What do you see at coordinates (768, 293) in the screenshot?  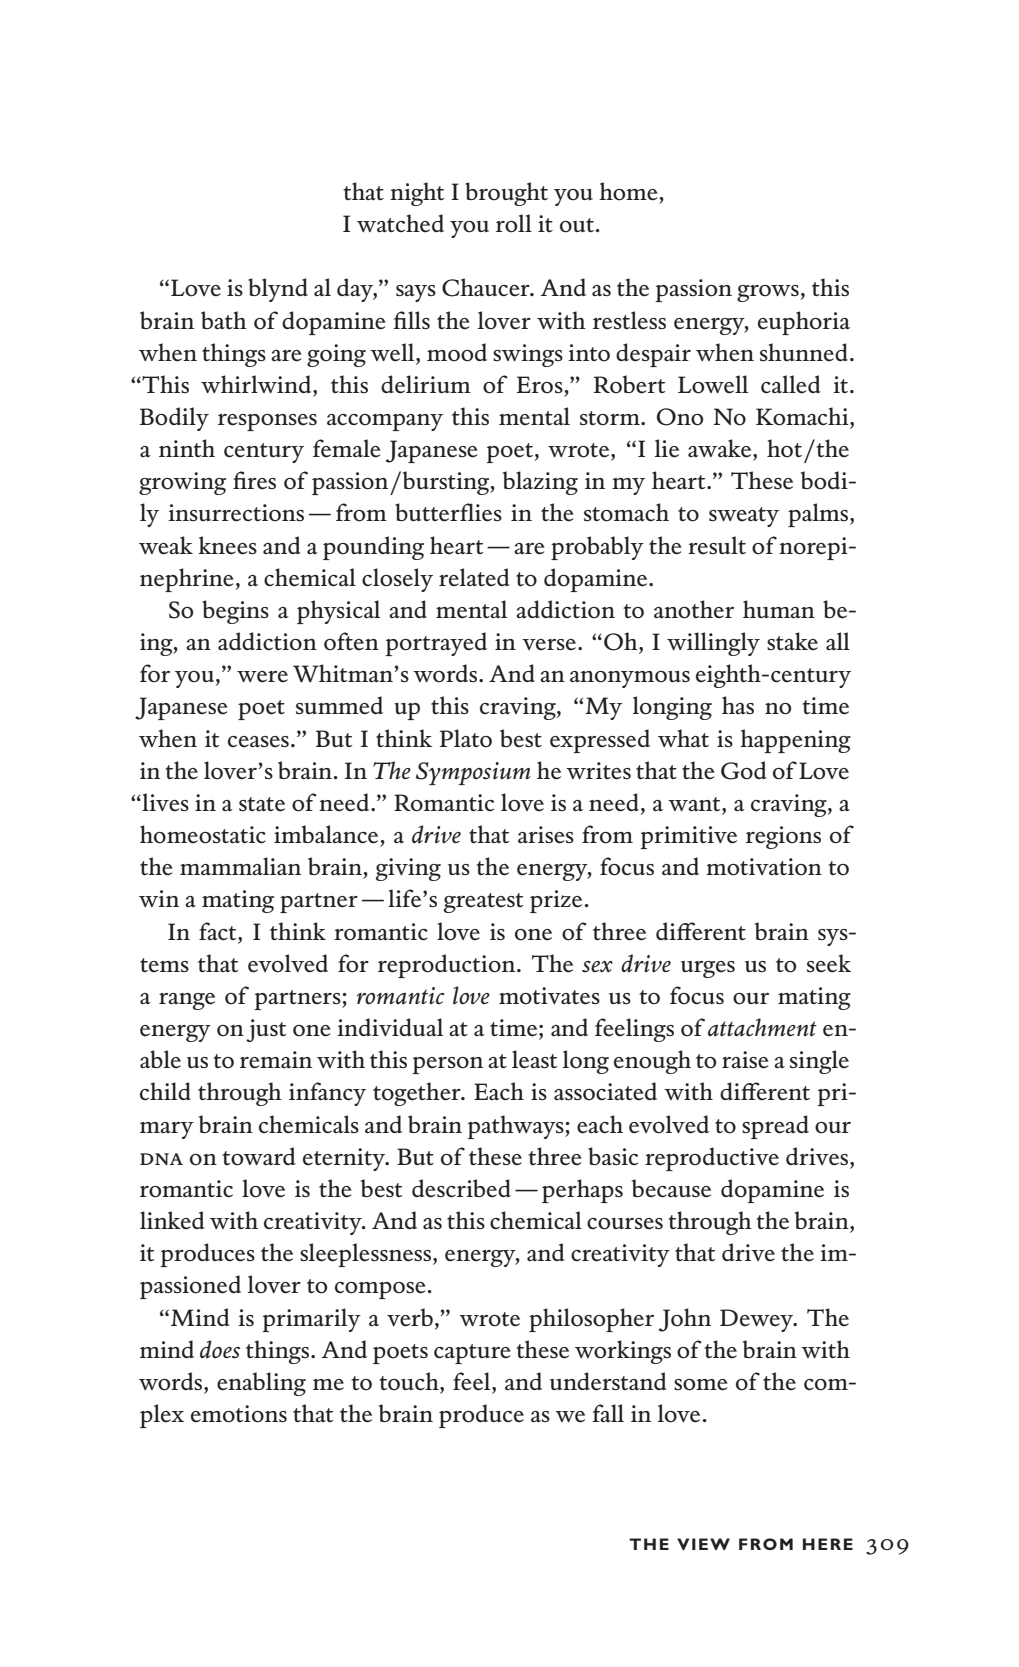 I see `grows` at bounding box center [768, 293].
